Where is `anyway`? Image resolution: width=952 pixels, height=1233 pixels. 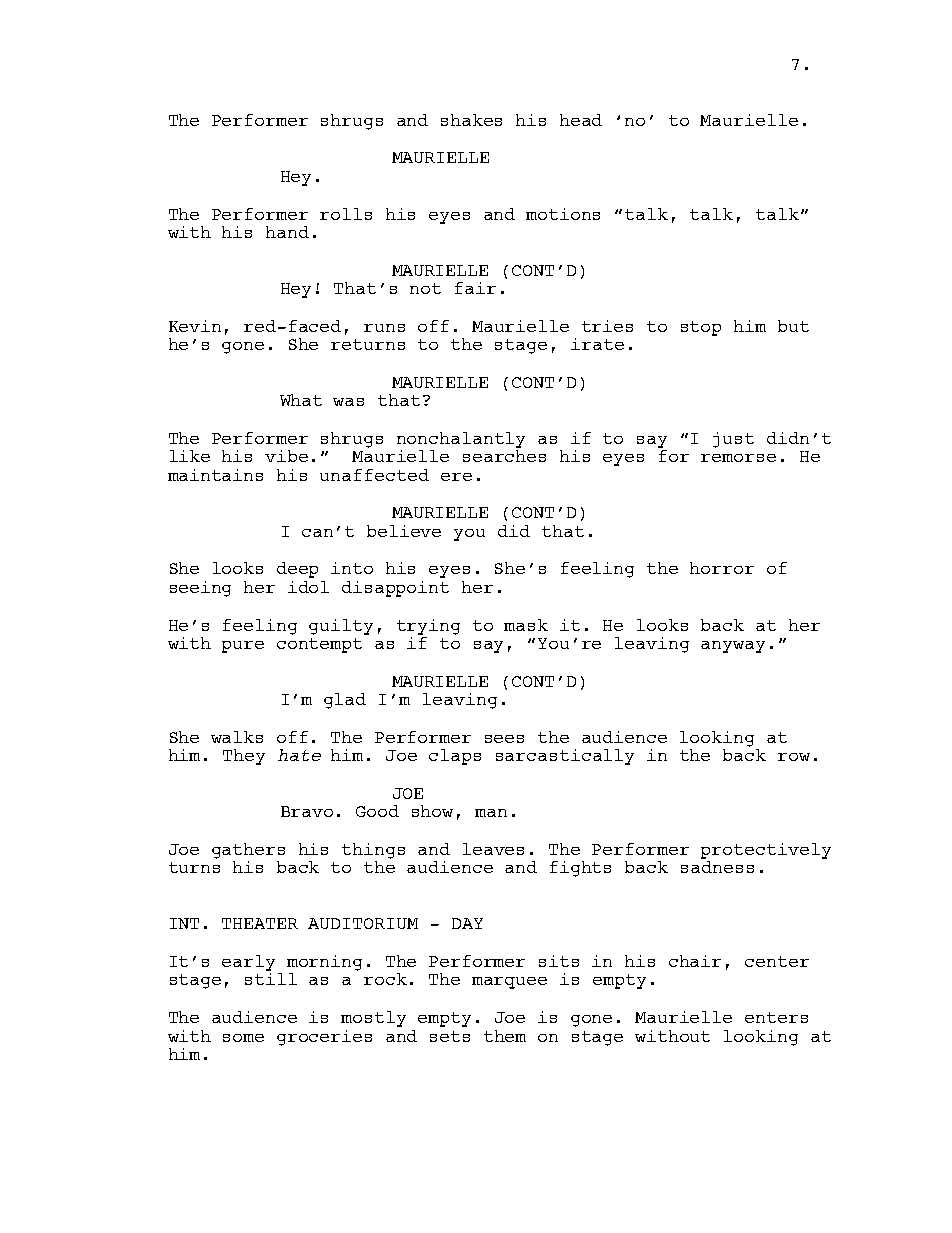 anyway is located at coordinates (733, 647).
